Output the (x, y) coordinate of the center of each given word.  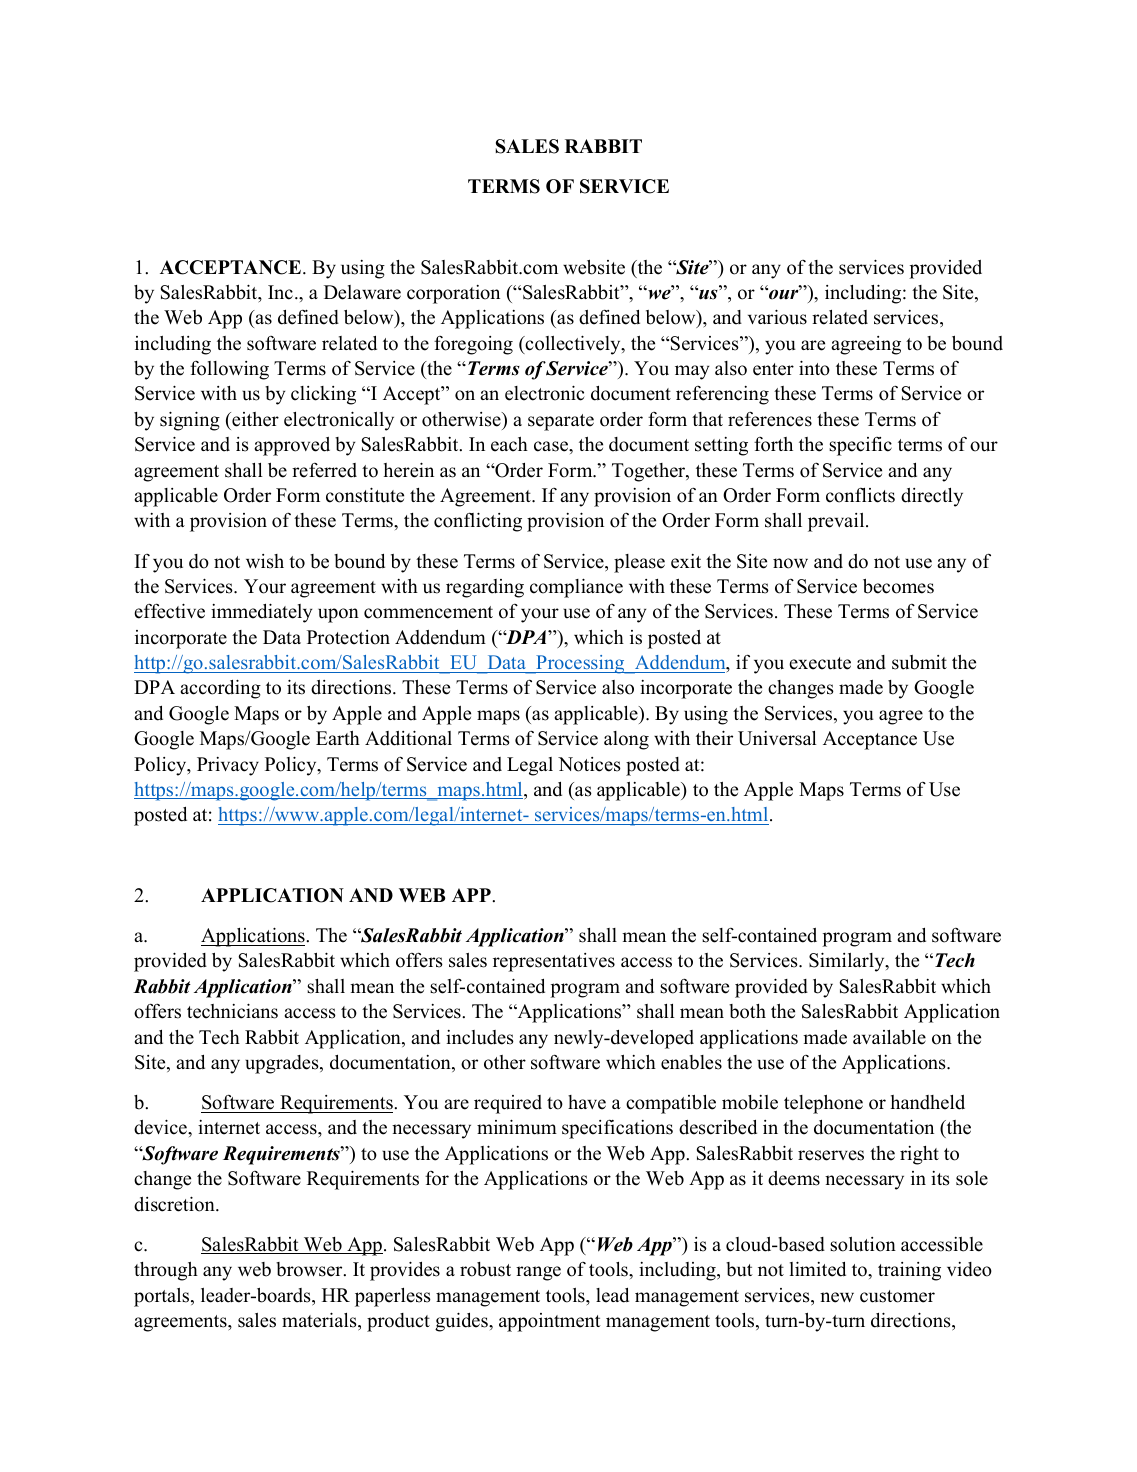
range (538, 1273)
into (814, 368)
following (229, 370)
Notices (589, 764)
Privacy (228, 766)
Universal (777, 738)
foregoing (473, 345)
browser (310, 1269)
